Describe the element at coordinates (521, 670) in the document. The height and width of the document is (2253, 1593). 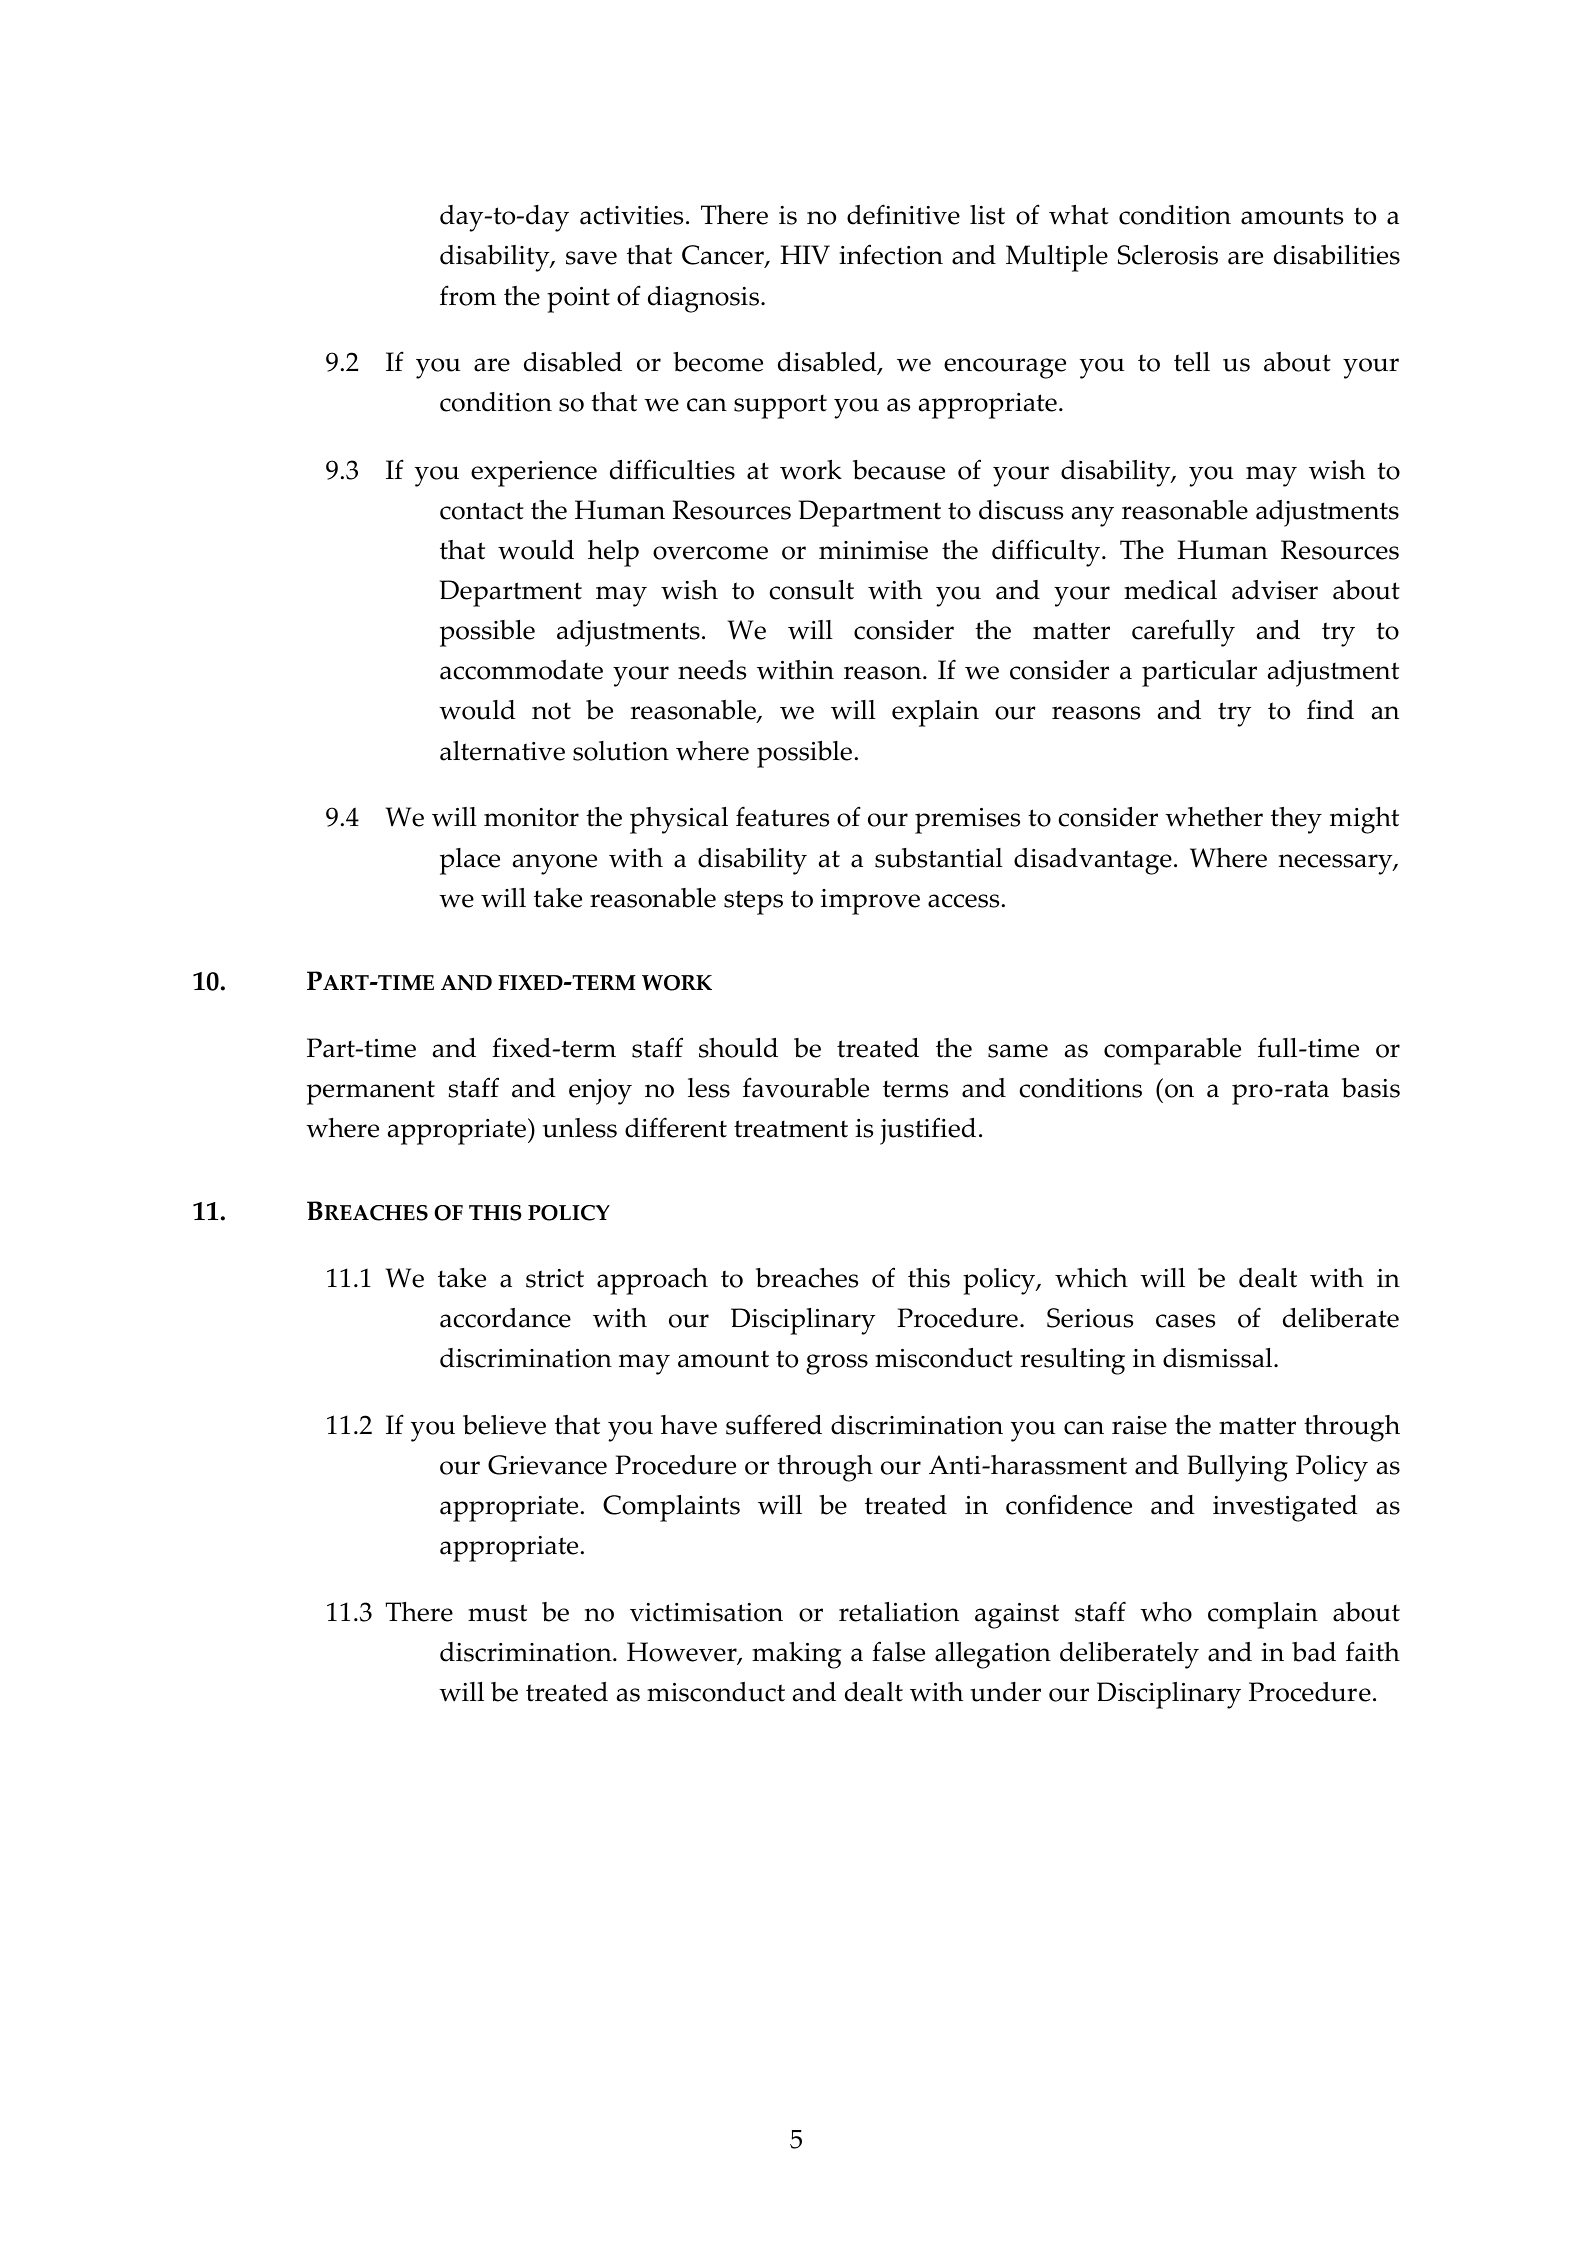
I see `accommodate` at that location.
